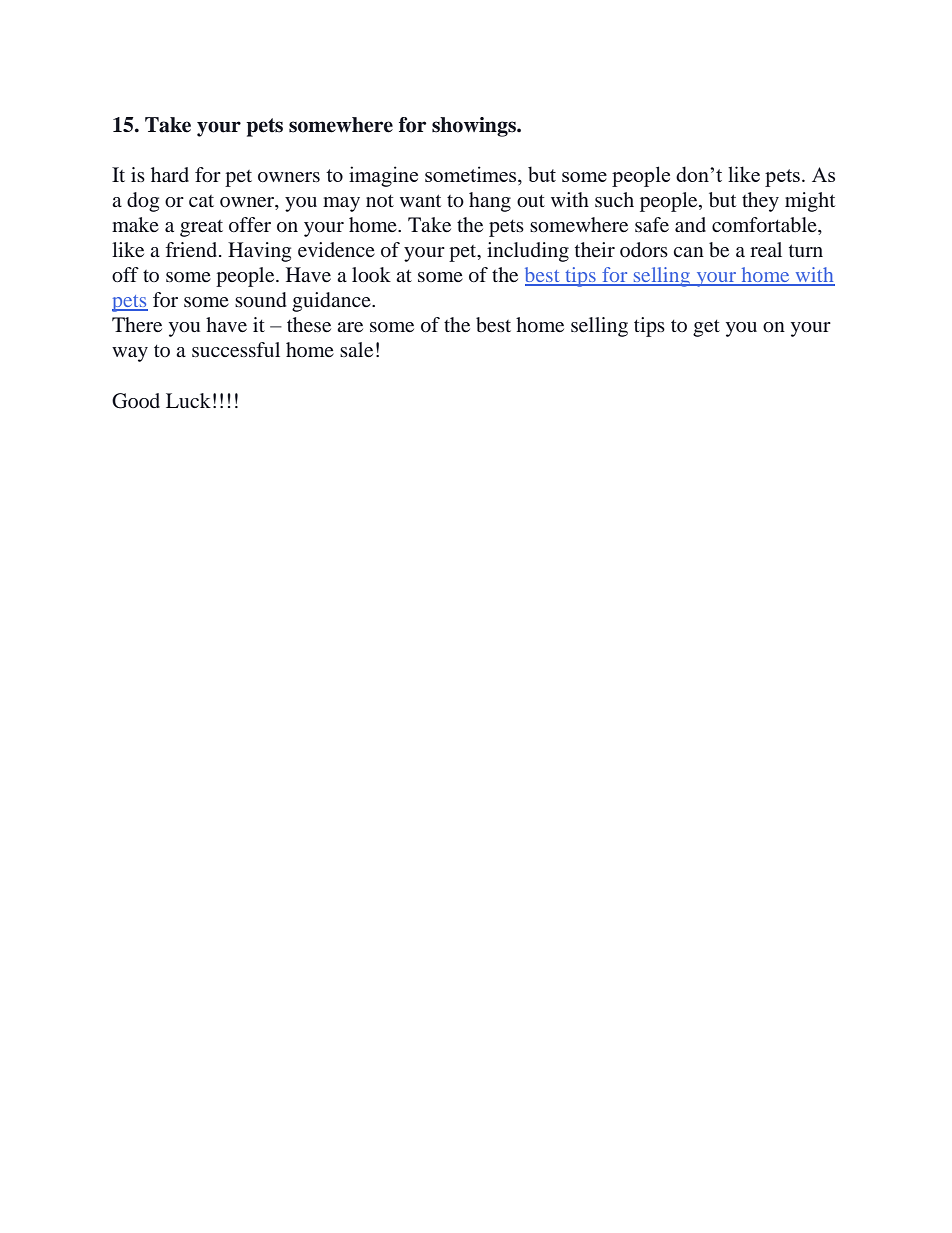  I want to click on hard, so click(170, 174).
